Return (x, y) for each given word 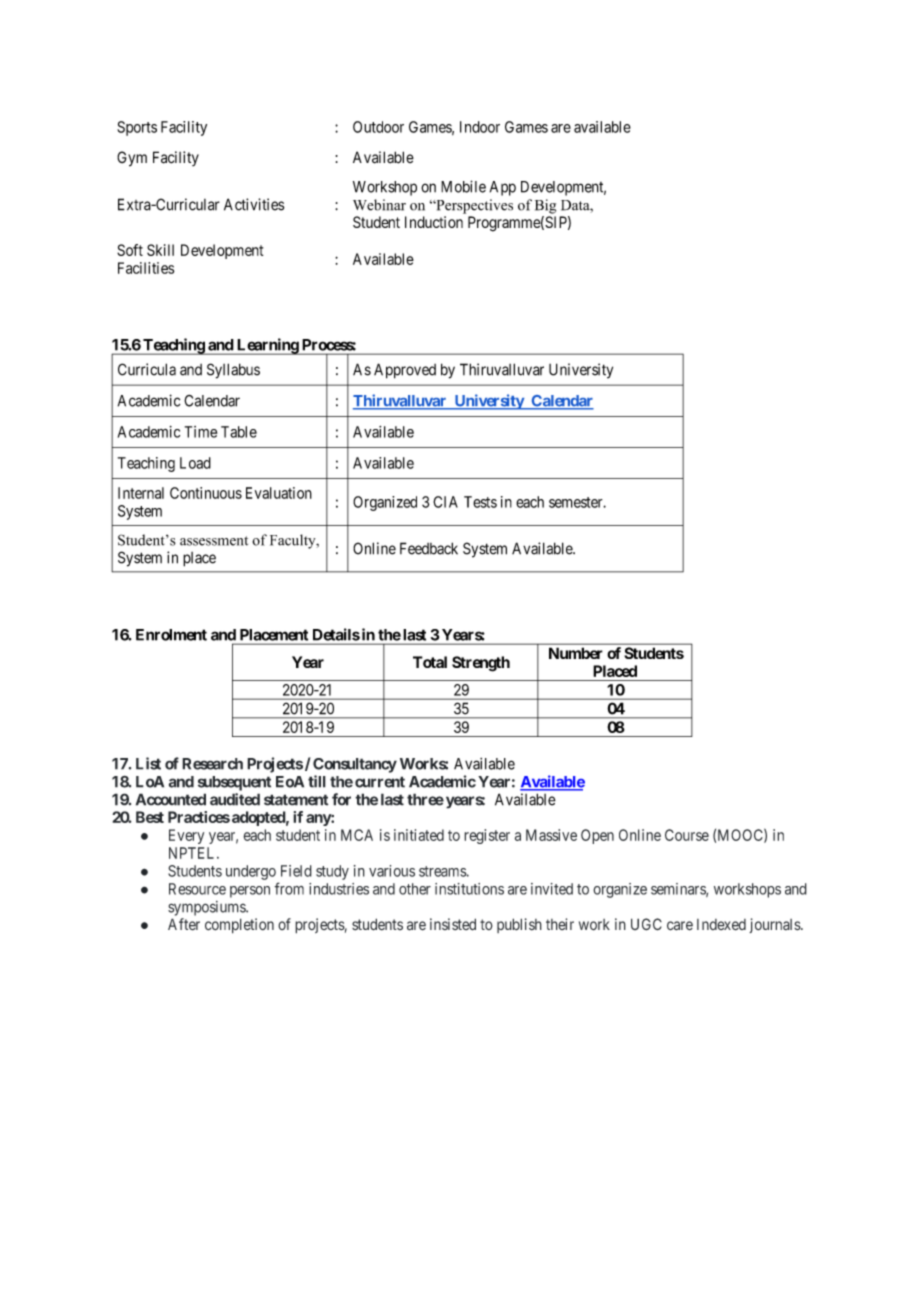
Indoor (480, 127)
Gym (132, 159)
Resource (197, 889)
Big (545, 206)
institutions (469, 889)
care (680, 926)
